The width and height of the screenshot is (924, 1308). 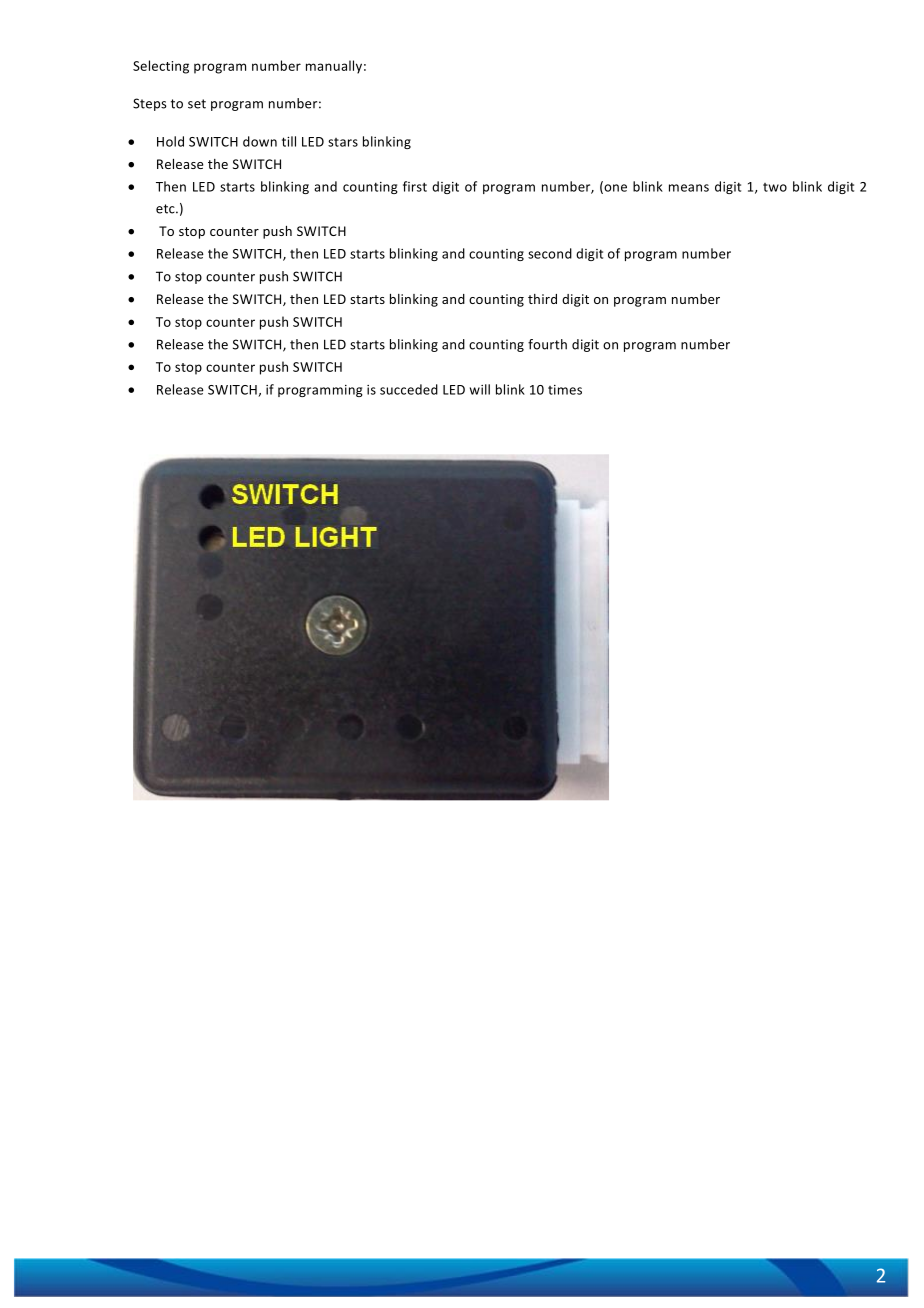 I want to click on means, so click(x=689, y=188).
